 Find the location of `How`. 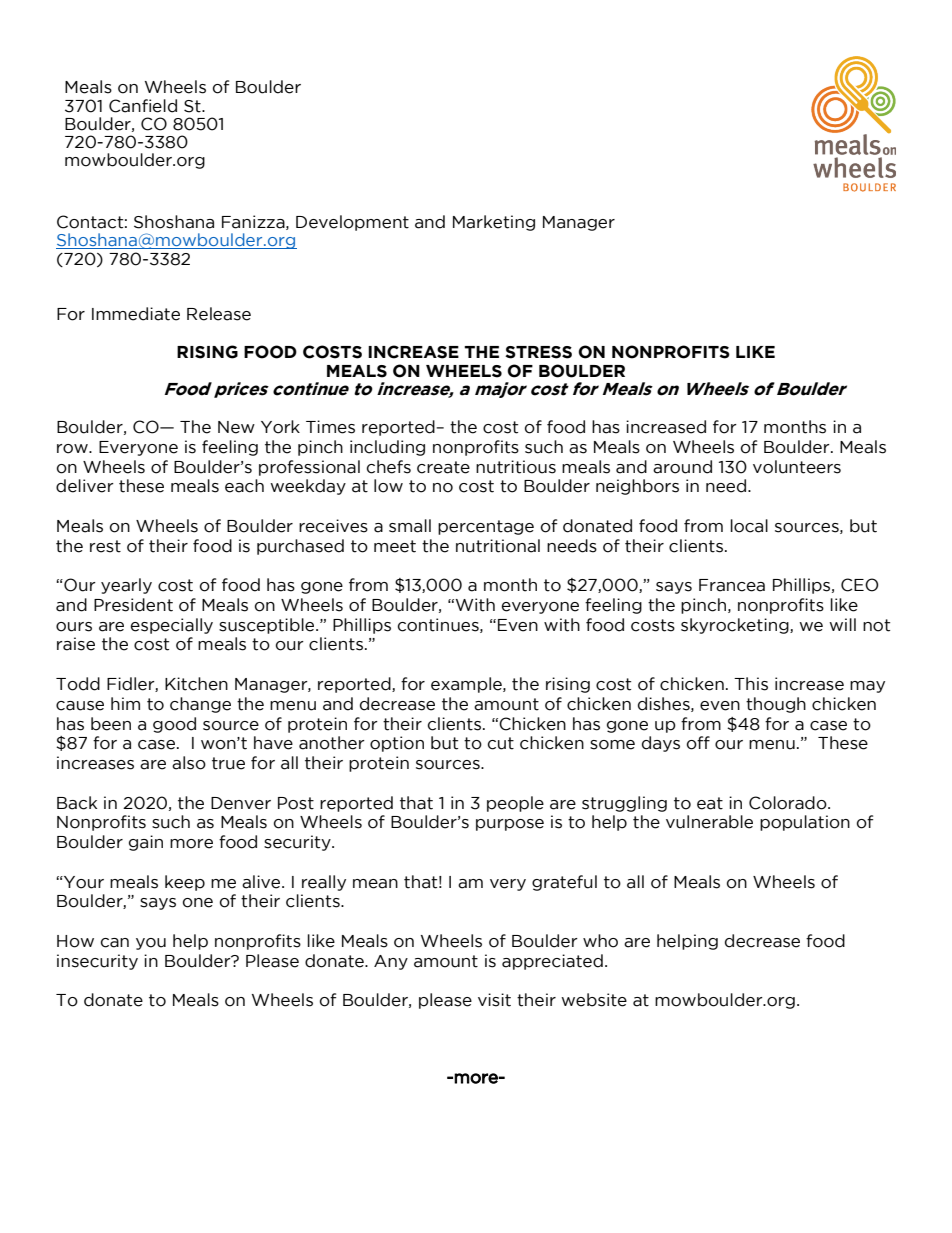

How is located at coordinates (75, 941).
